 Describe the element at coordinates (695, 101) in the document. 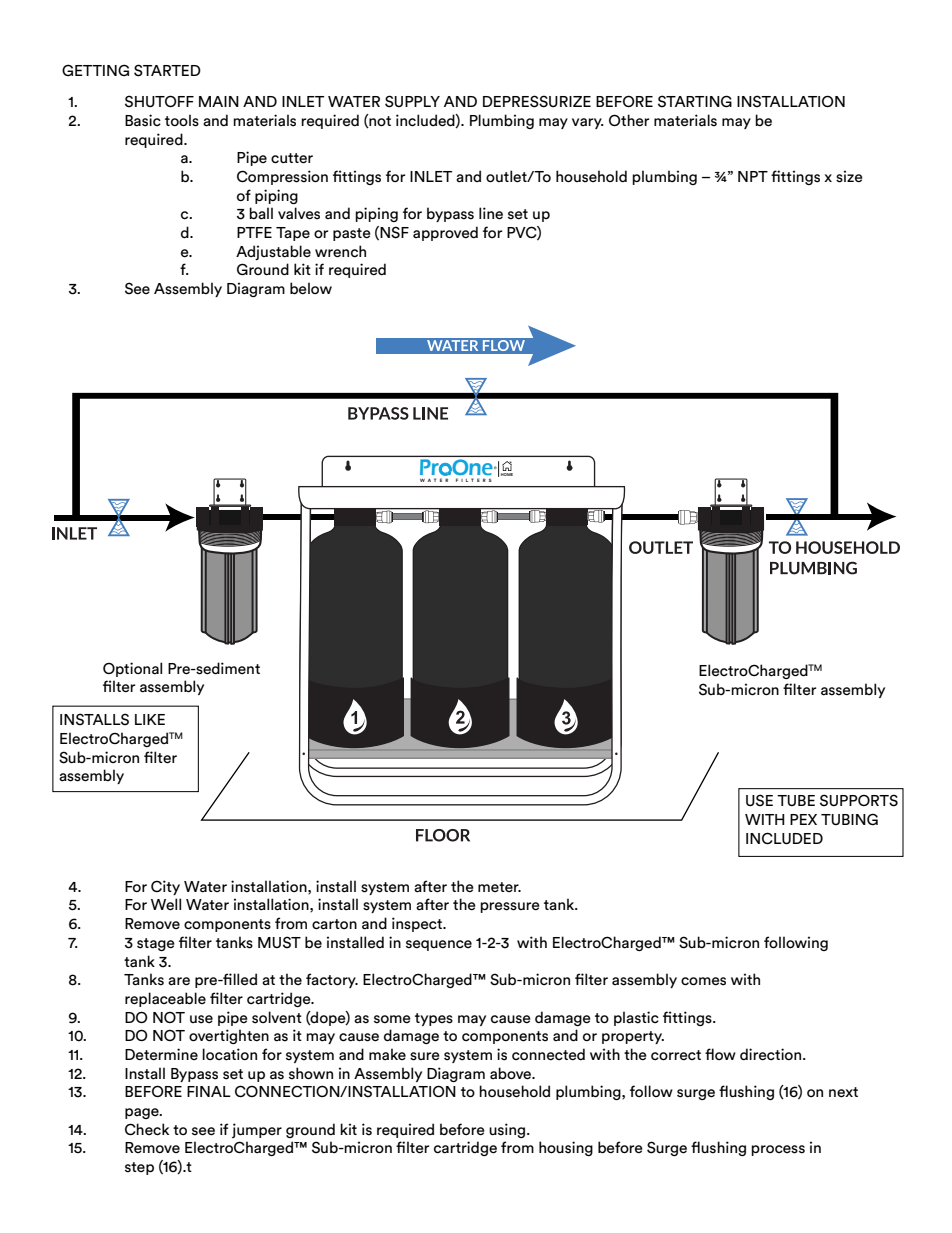

I see `STARTING` at that location.
